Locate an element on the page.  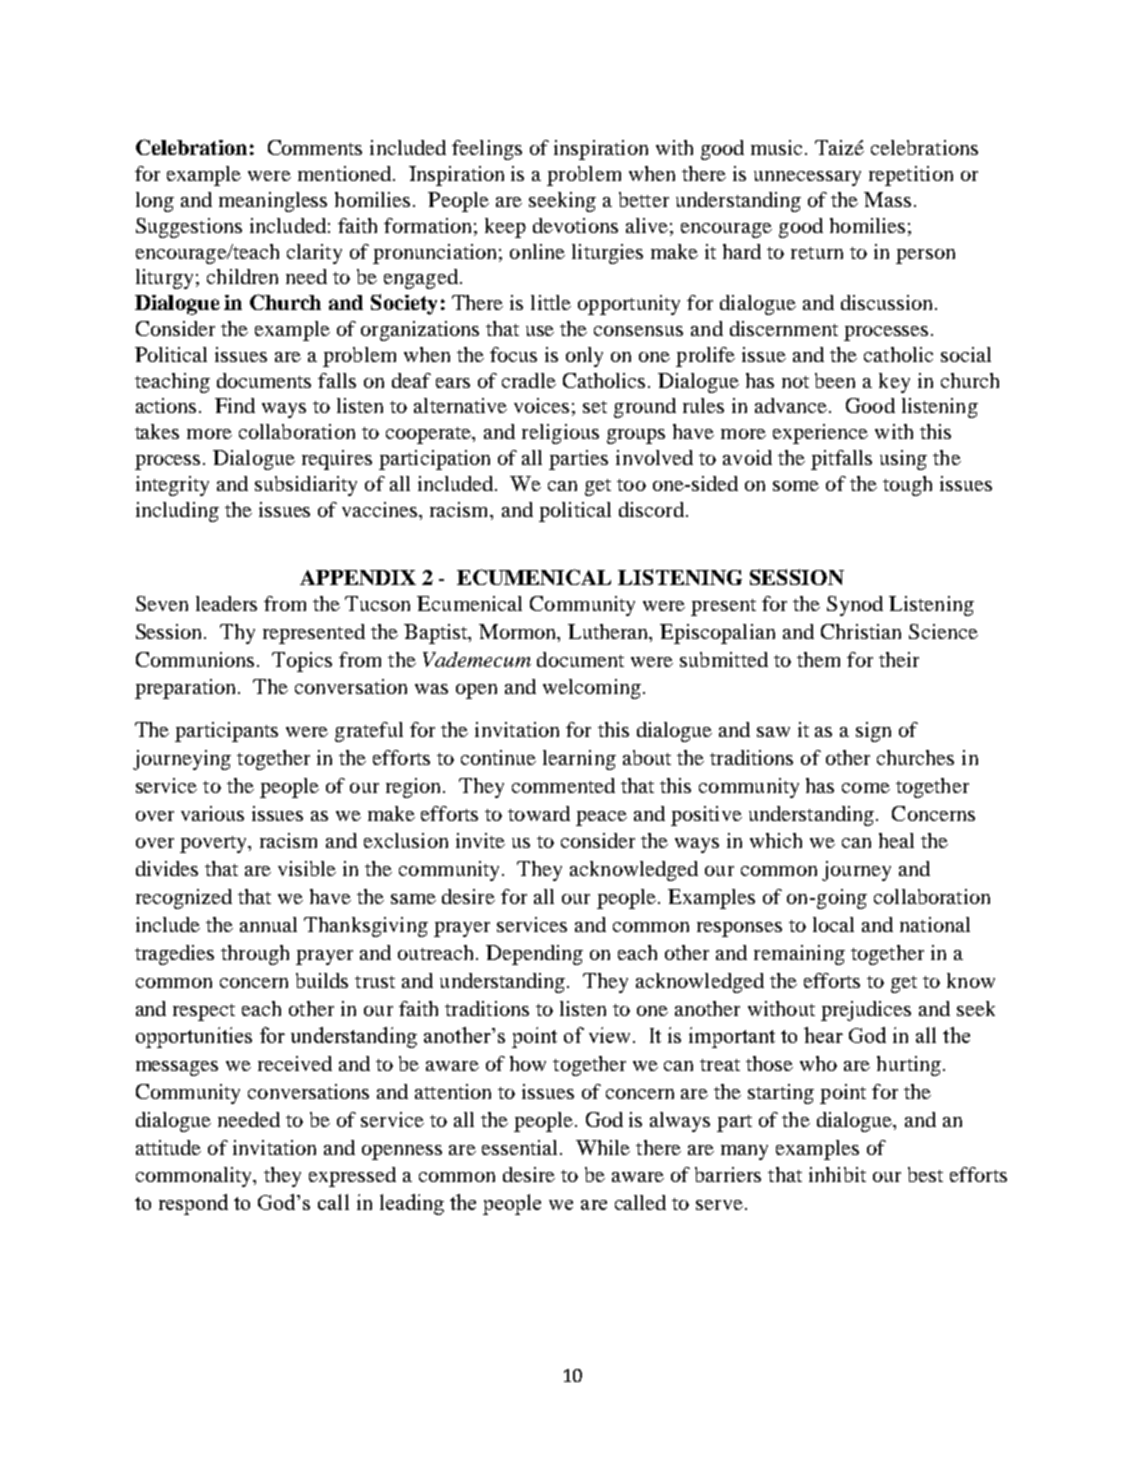
various is located at coordinates (212, 813).
